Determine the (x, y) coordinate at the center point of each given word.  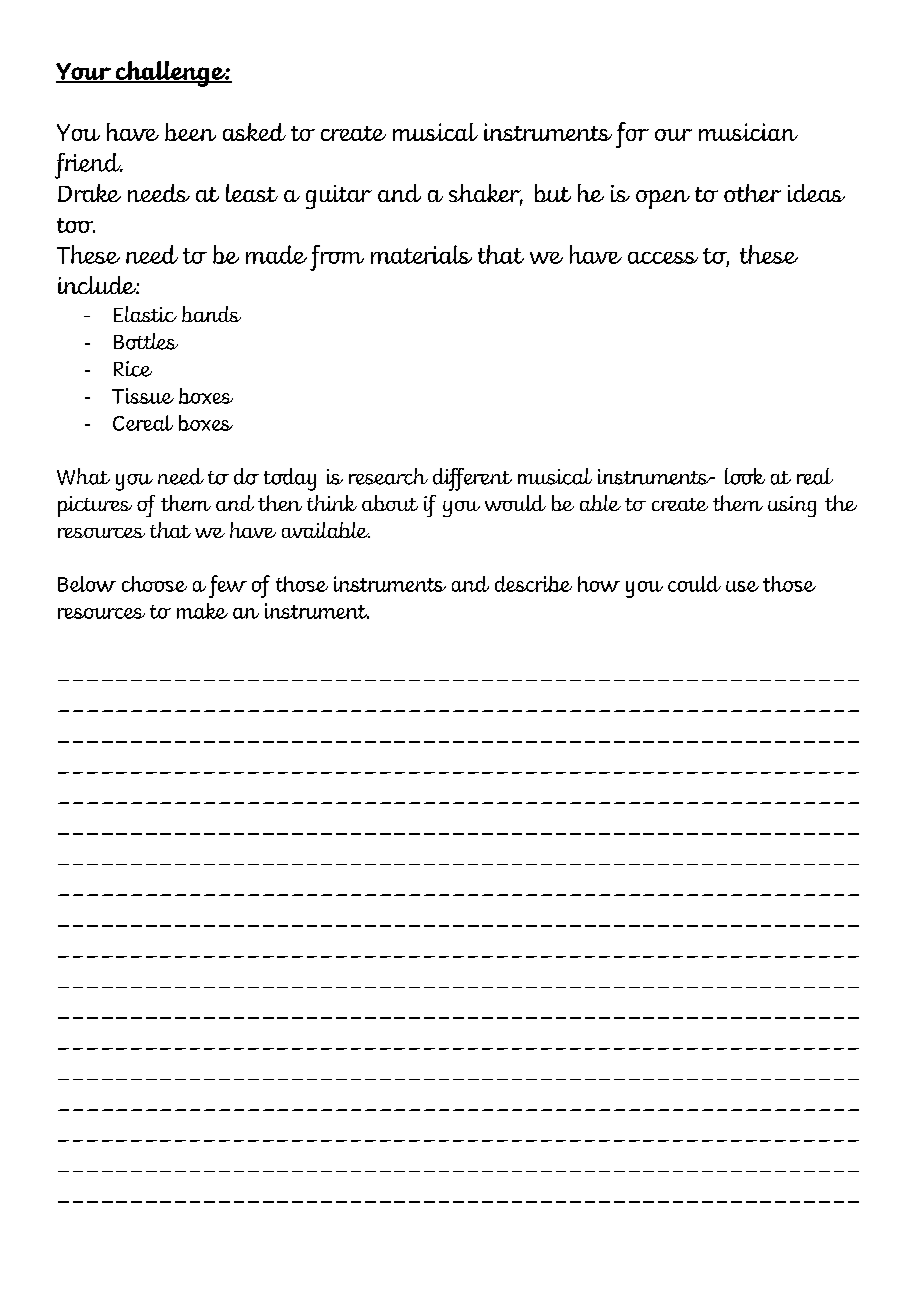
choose (154, 584)
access (663, 258)
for (632, 135)
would (515, 503)
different (472, 479)
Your (85, 72)
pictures (95, 506)
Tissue (143, 396)
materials (421, 254)
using (792, 506)
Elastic (145, 314)
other (752, 193)
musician (748, 132)
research (388, 476)
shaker (486, 194)
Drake (89, 193)
